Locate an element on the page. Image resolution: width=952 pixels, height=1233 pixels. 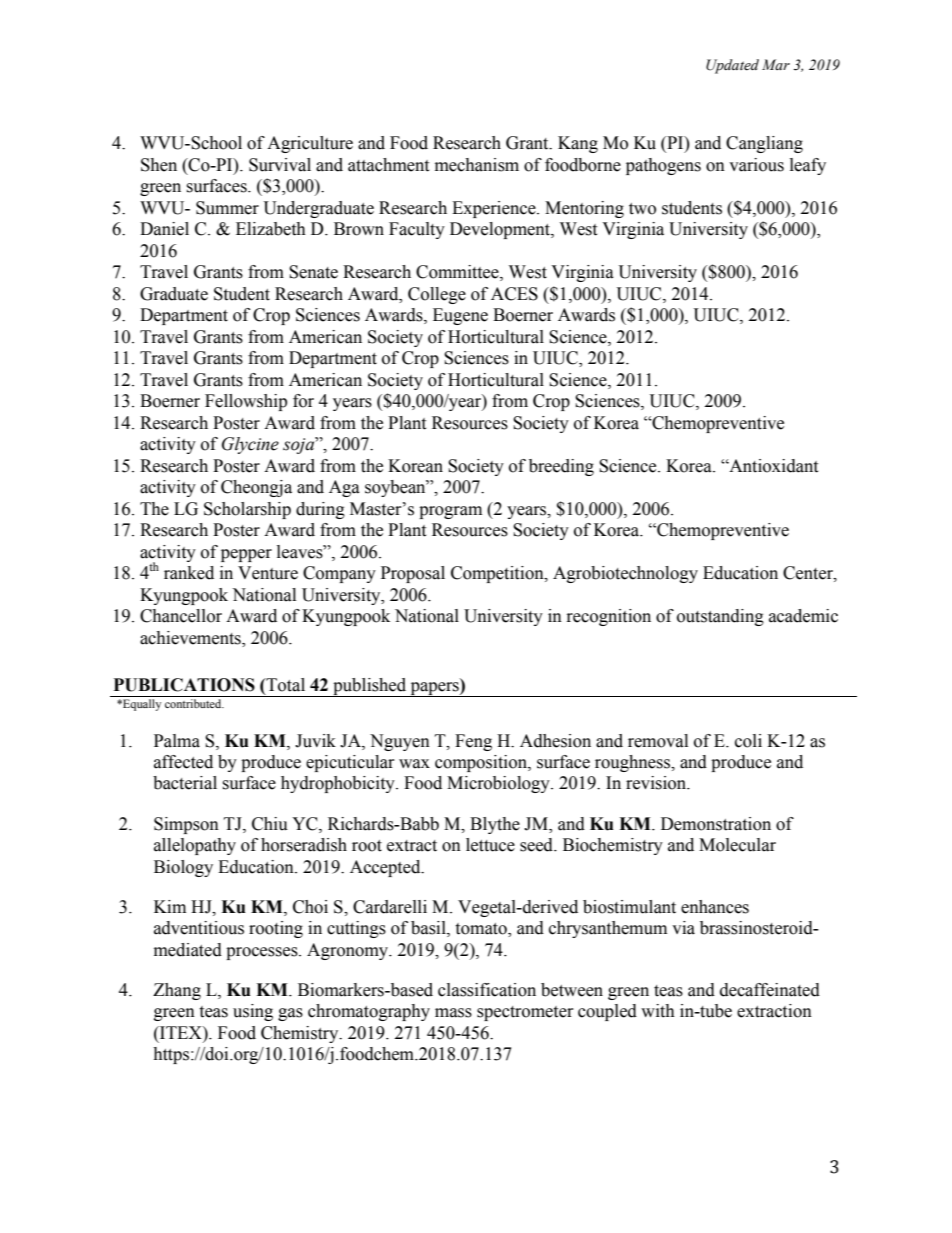
Fellowship is located at coordinates (246, 402).
